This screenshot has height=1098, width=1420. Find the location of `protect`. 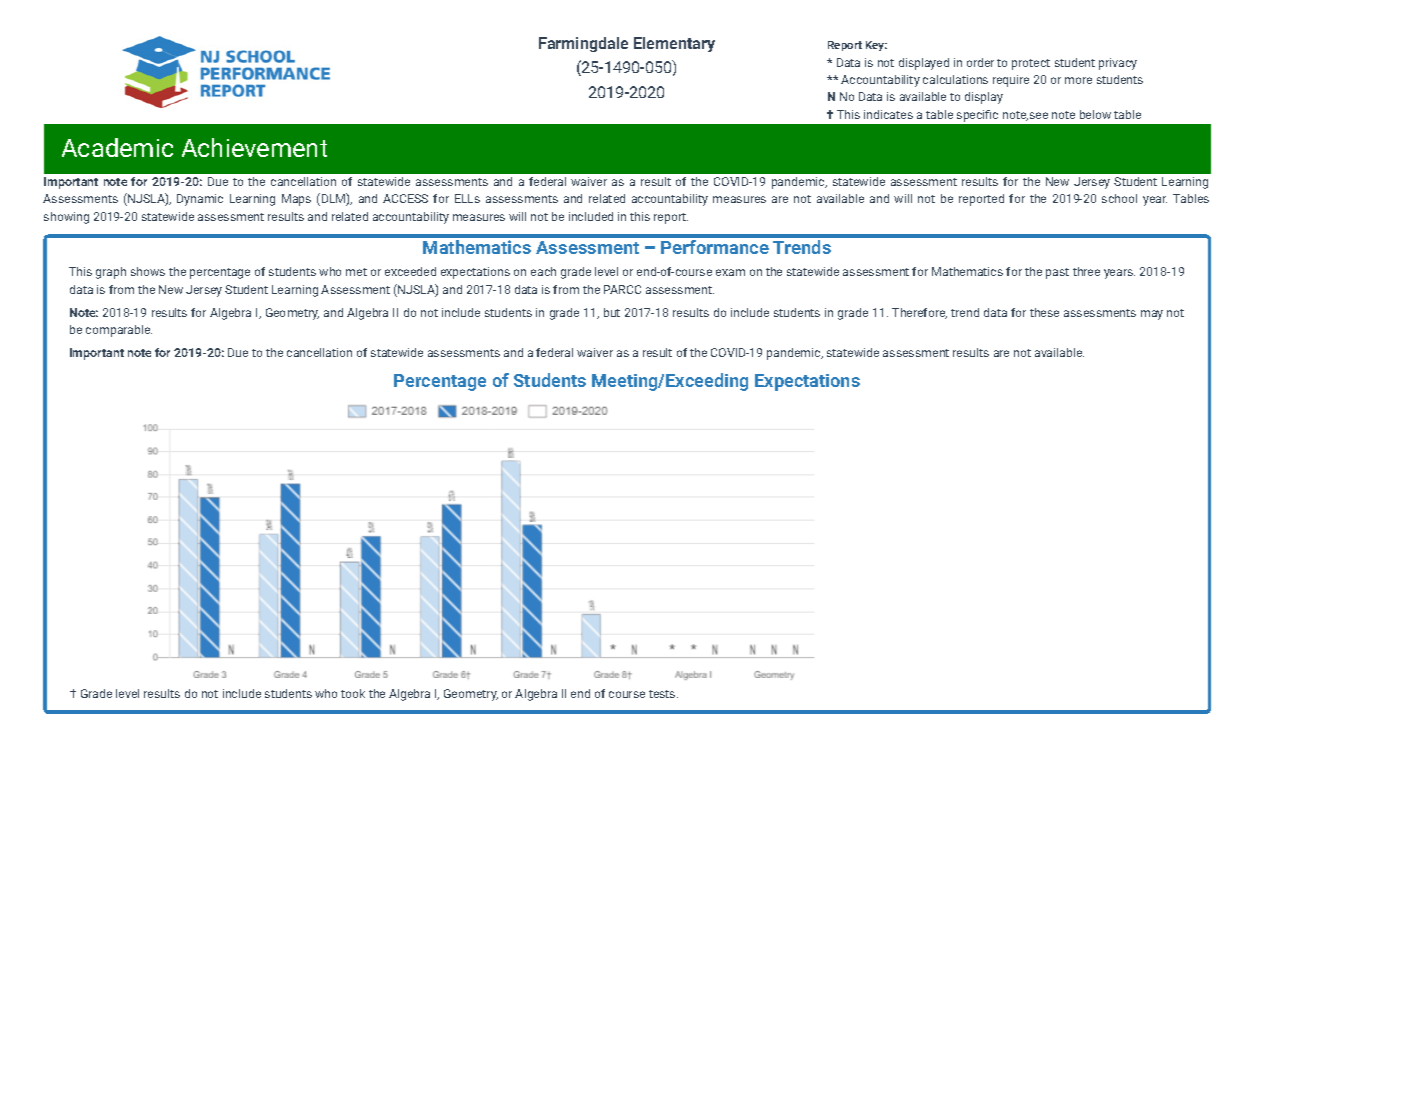

protect is located at coordinates (1031, 64).
